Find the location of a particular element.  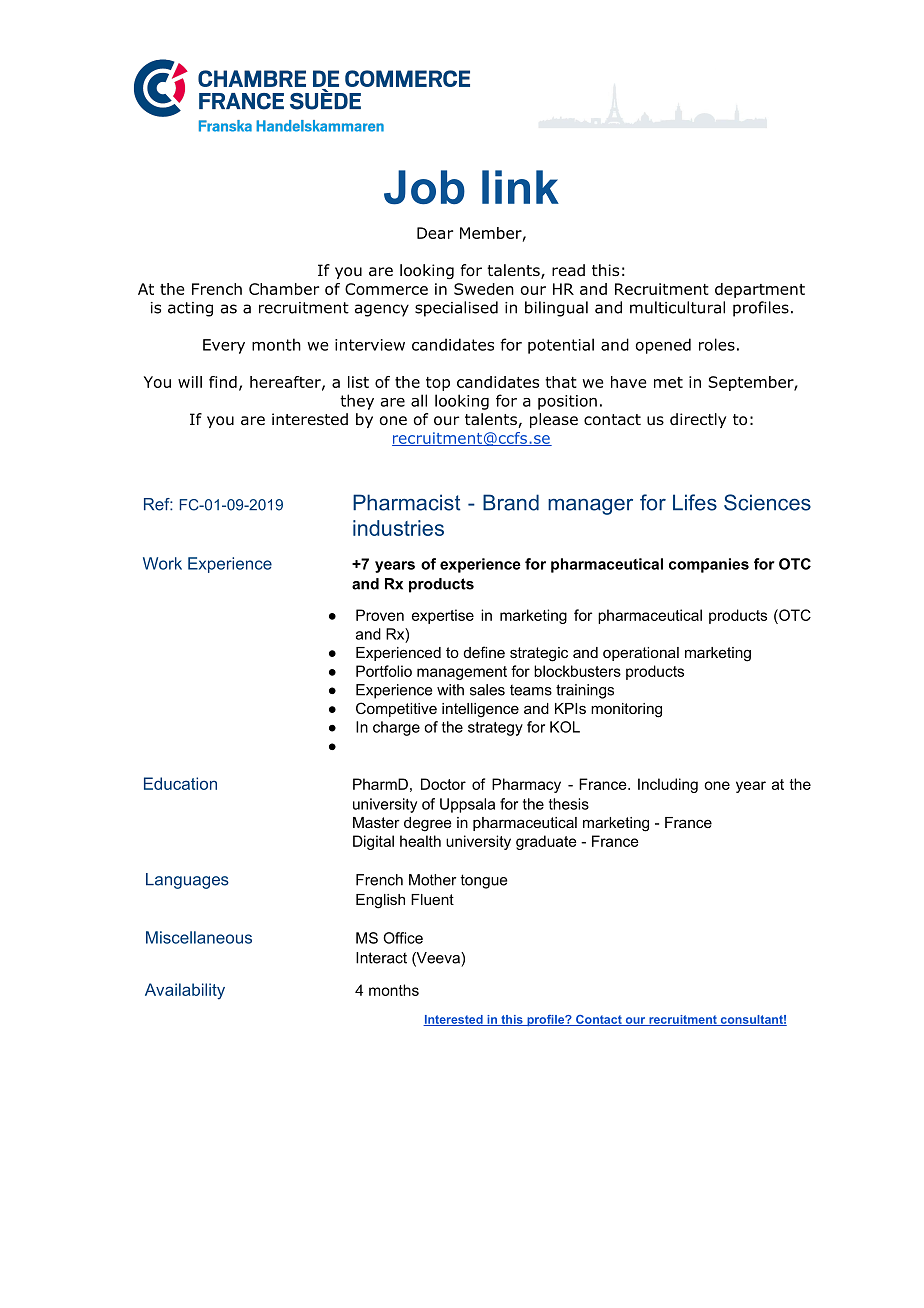

Brand is located at coordinates (511, 502).
